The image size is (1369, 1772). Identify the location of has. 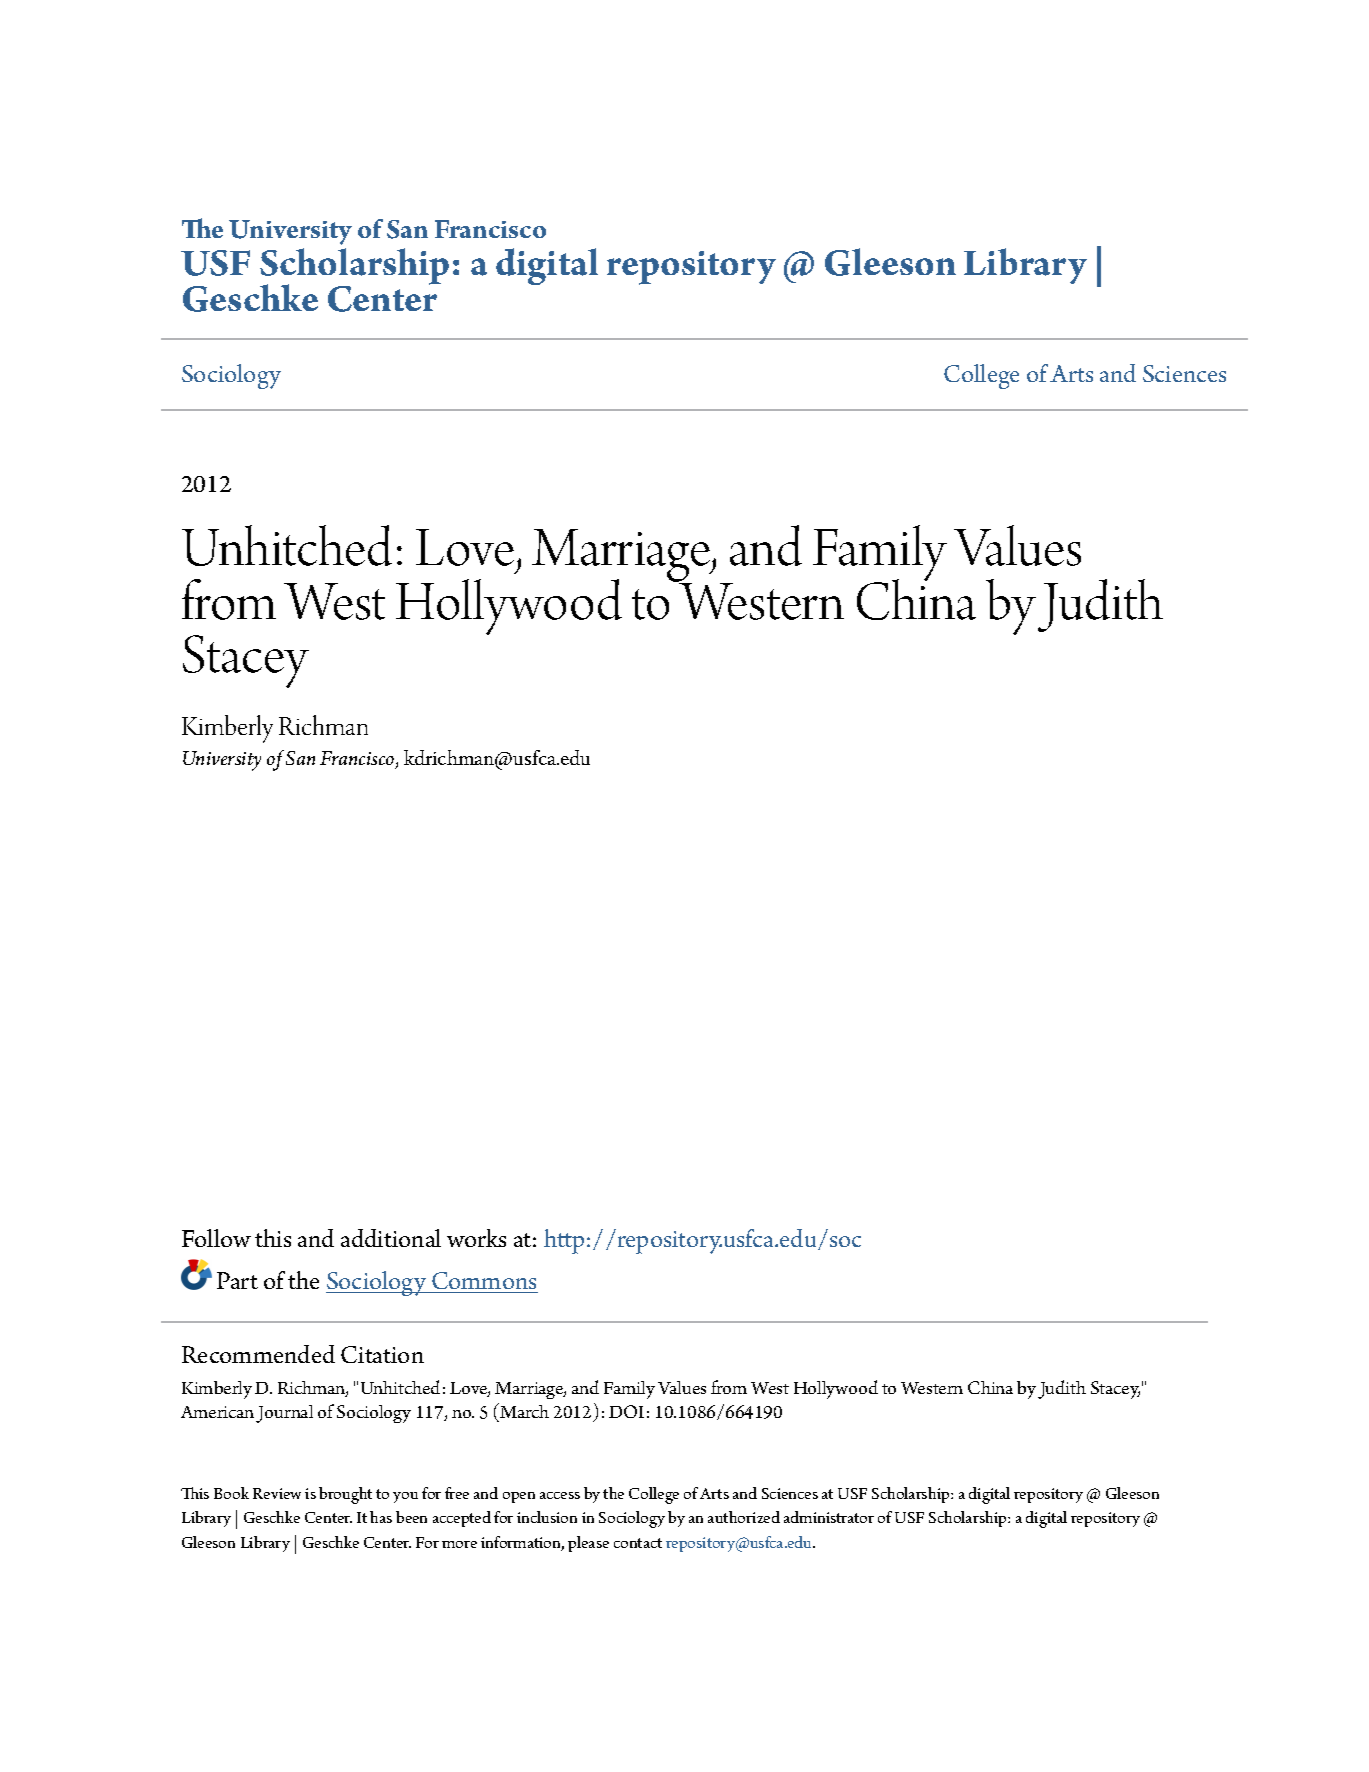
(381, 1517).
